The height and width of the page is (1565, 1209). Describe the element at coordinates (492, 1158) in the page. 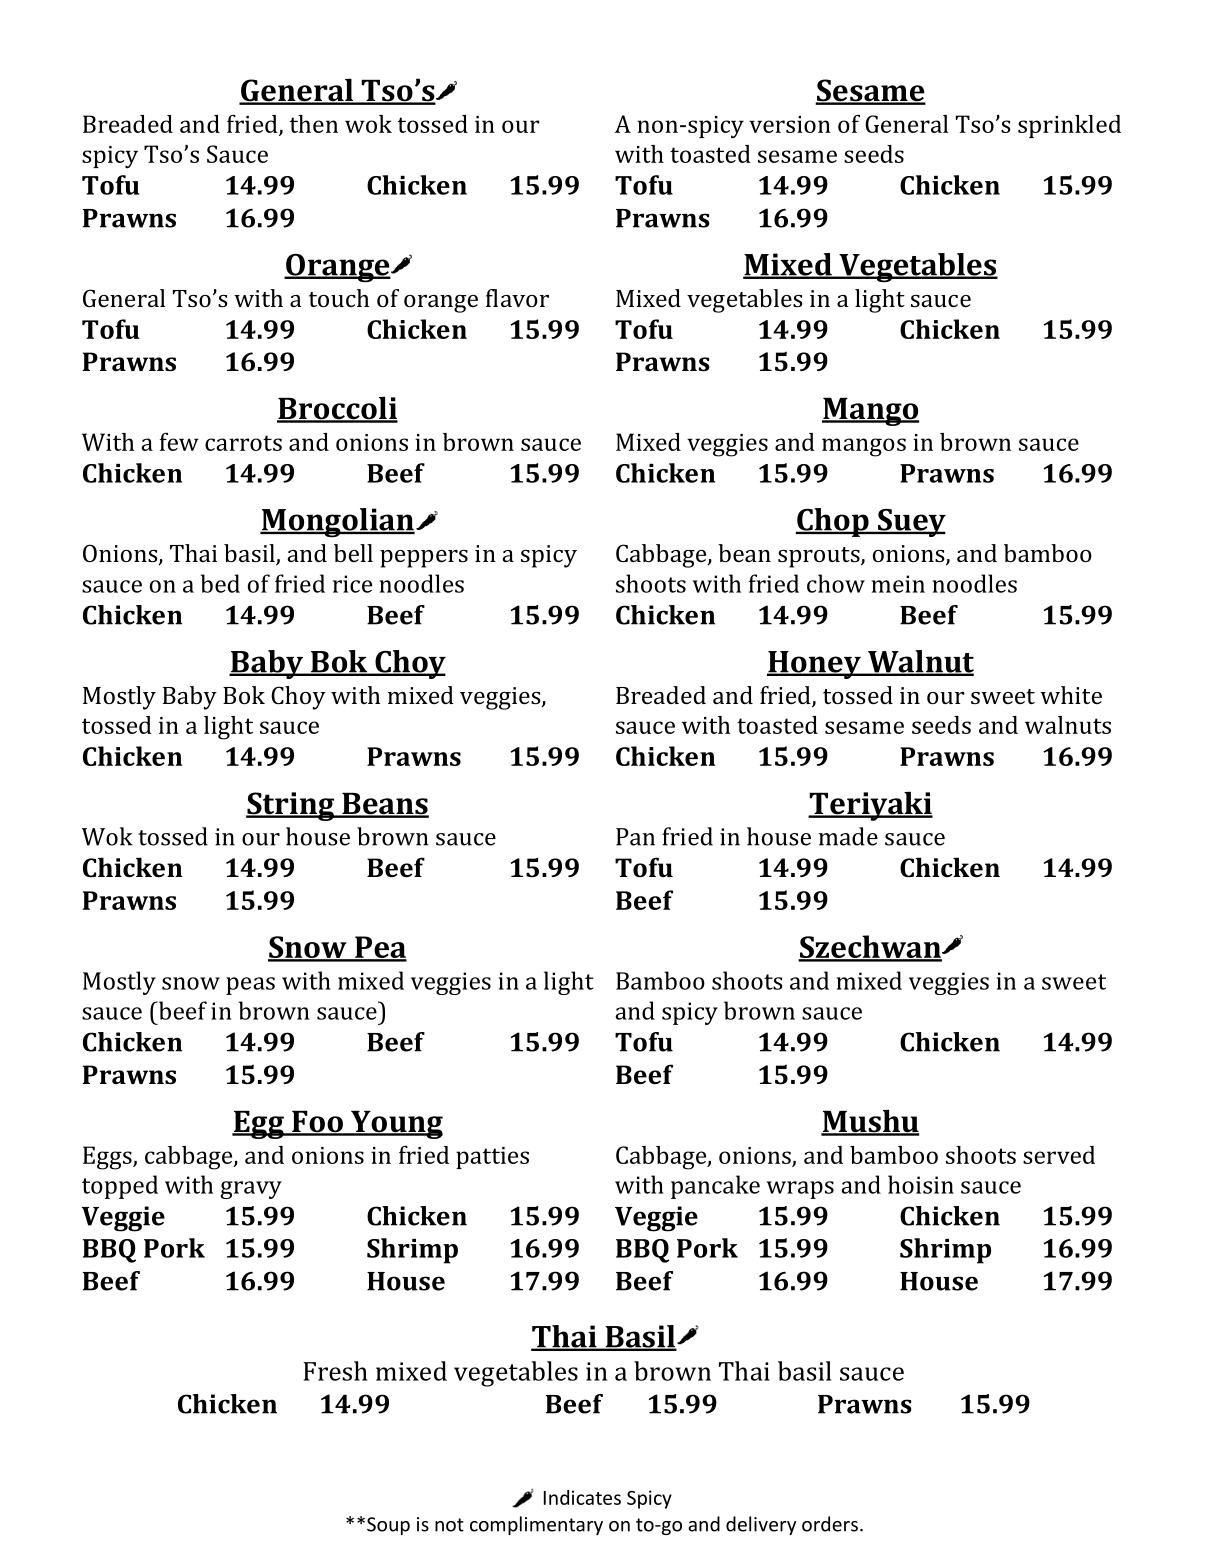

I see `patties` at that location.
